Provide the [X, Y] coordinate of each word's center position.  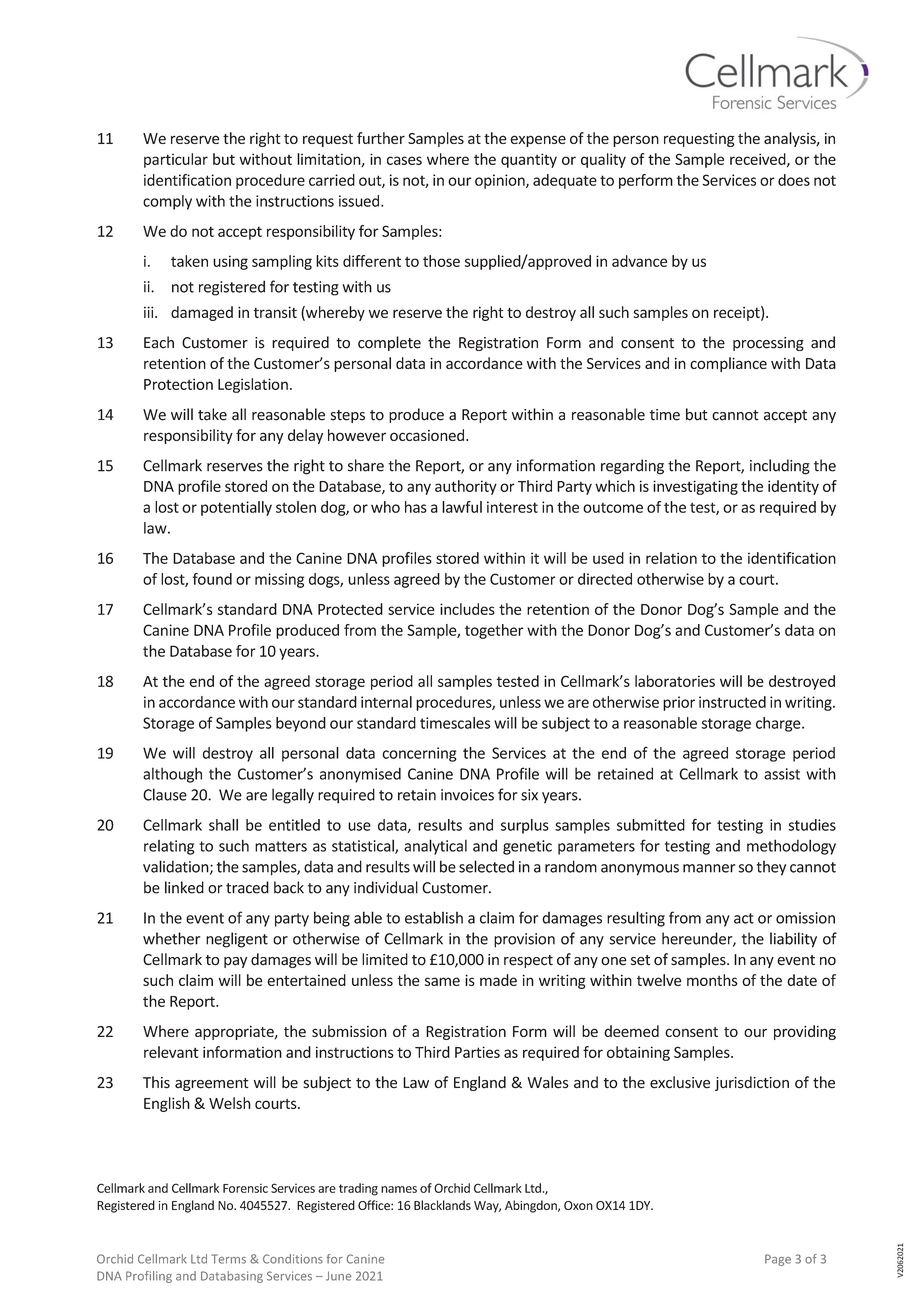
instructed [732, 702]
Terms [228, 1259]
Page [778, 1260]
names [399, 1189]
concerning [419, 754]
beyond [301, 724]
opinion [501, 181]
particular [176, 160]
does [794, 180]
